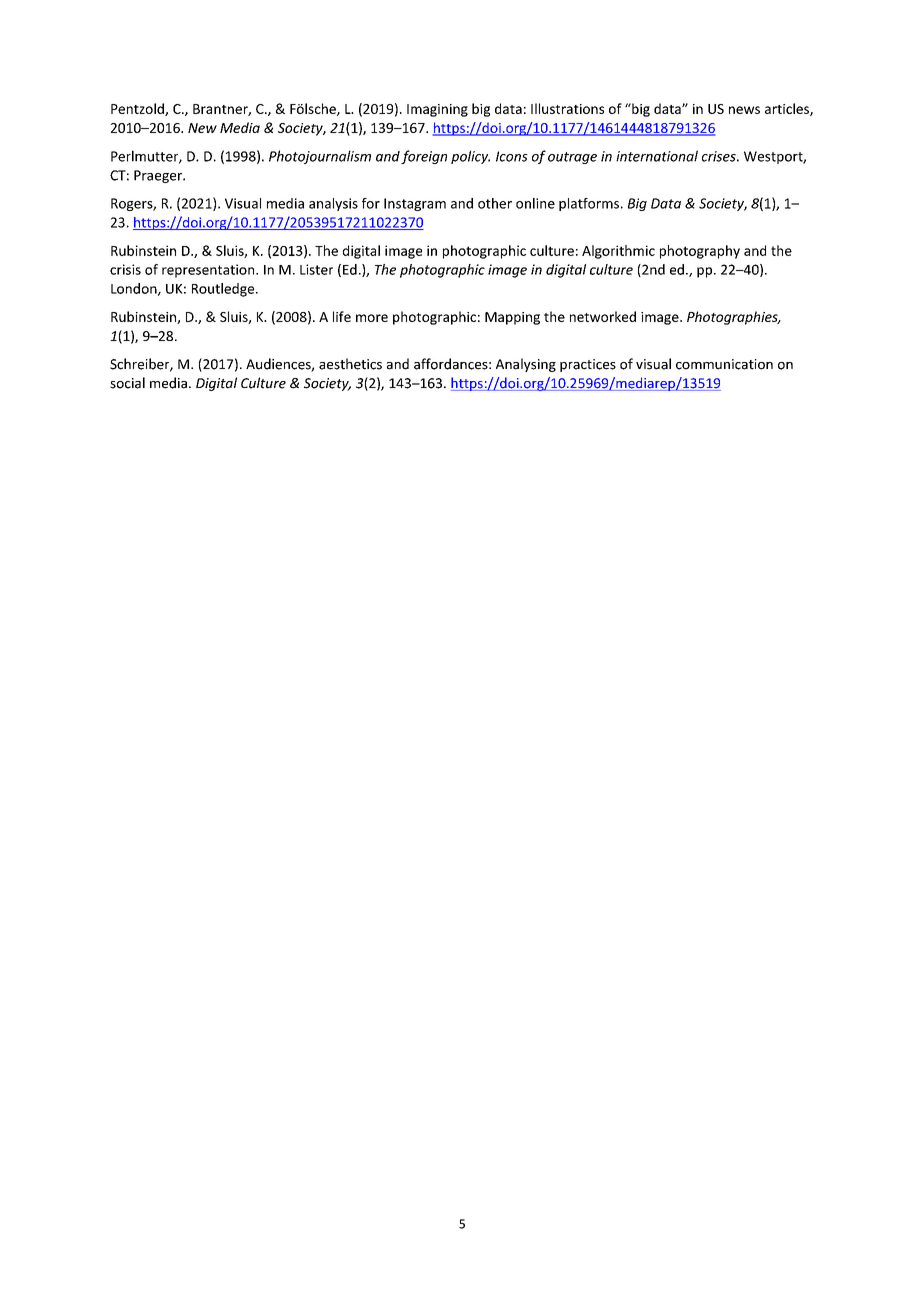 The height and width of the image is (1308, 924). Describe the element at coordinates (437, 110) in the image. I see `Imagining` at that location.
